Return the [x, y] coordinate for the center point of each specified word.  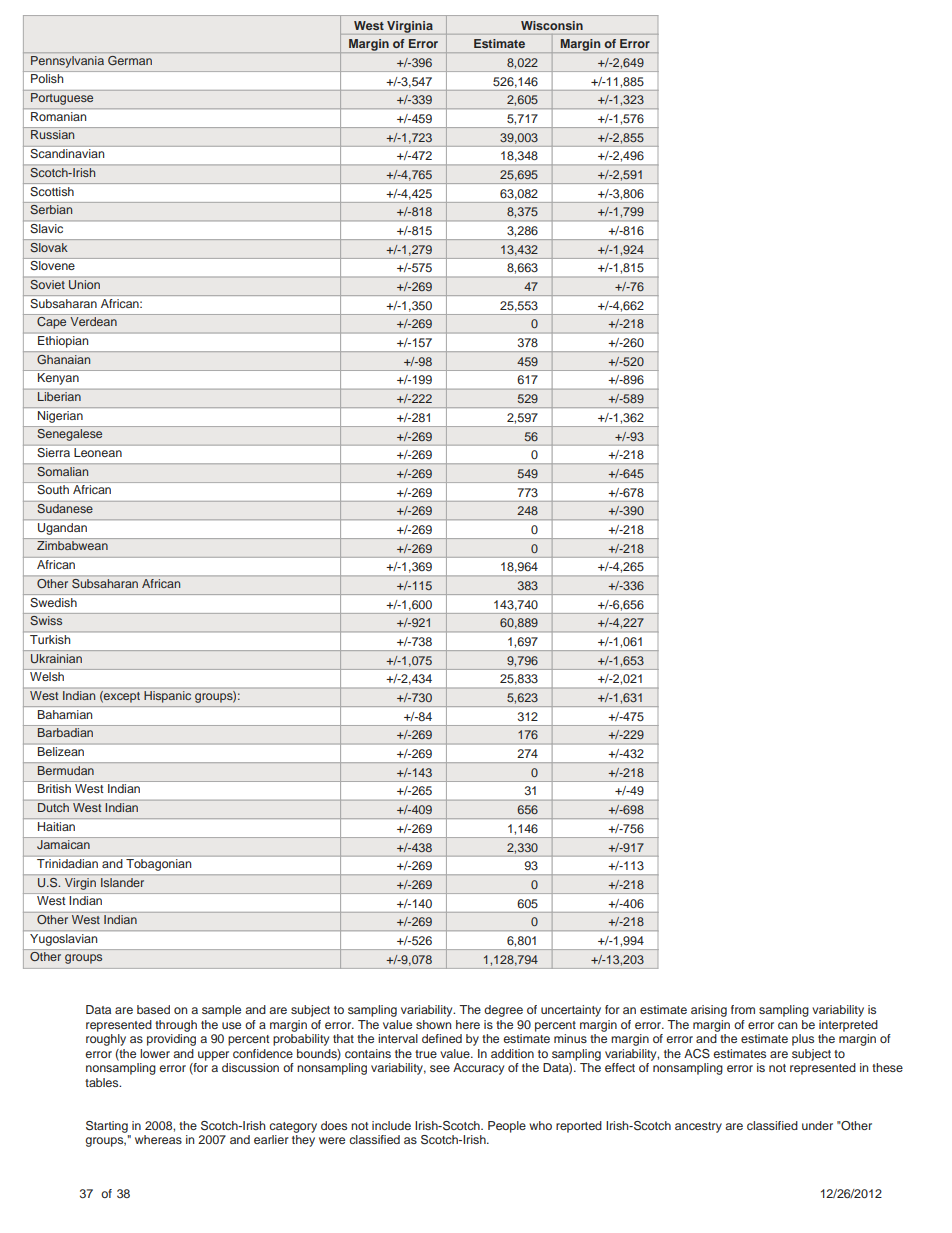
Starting [107, 1127]
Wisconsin [552, 25]
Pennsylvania [67, 62]
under [817, 1125]
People [507, 1127]
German [130, 60]
